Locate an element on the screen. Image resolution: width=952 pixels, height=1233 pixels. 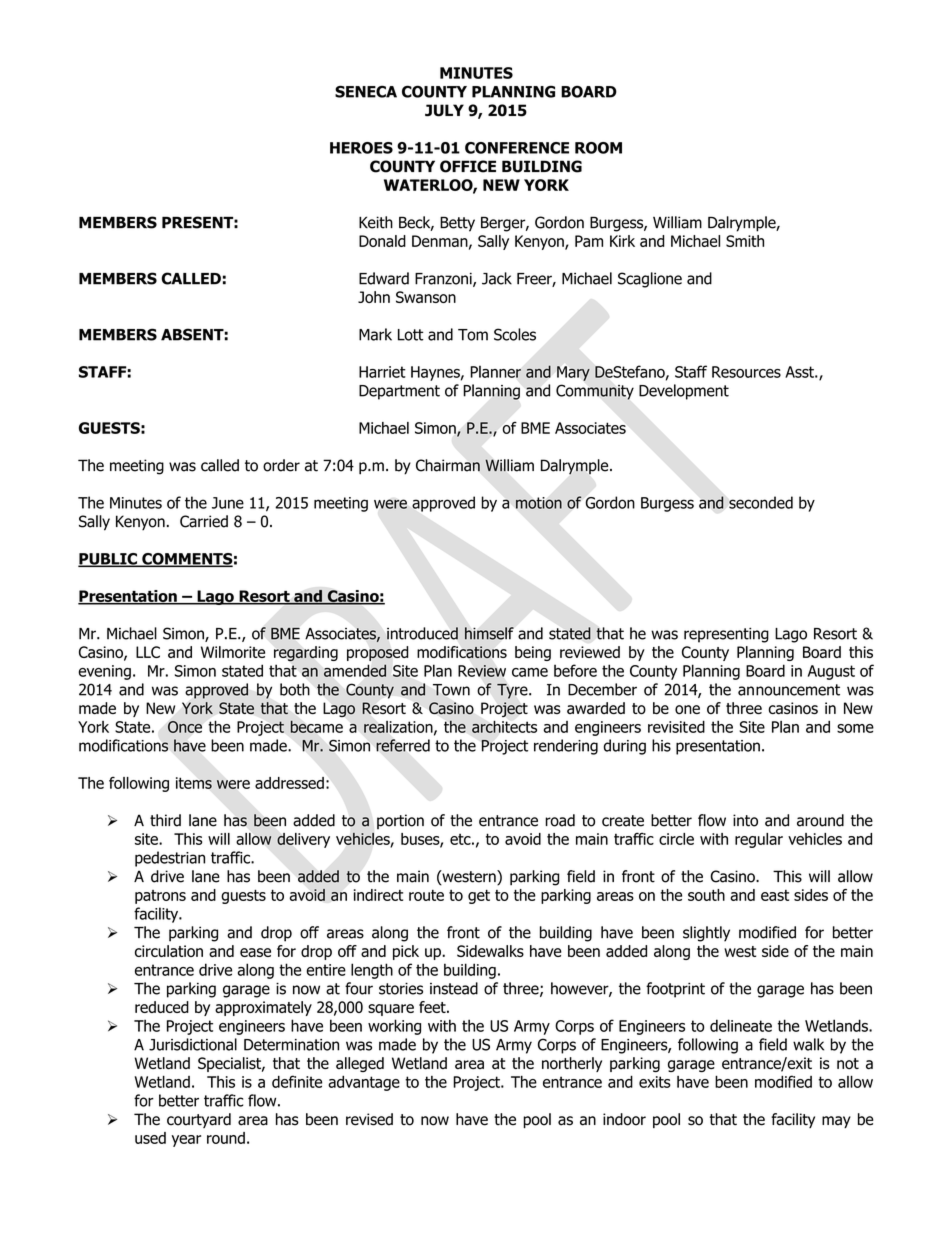
himself is located at coordinates (489, 633).
